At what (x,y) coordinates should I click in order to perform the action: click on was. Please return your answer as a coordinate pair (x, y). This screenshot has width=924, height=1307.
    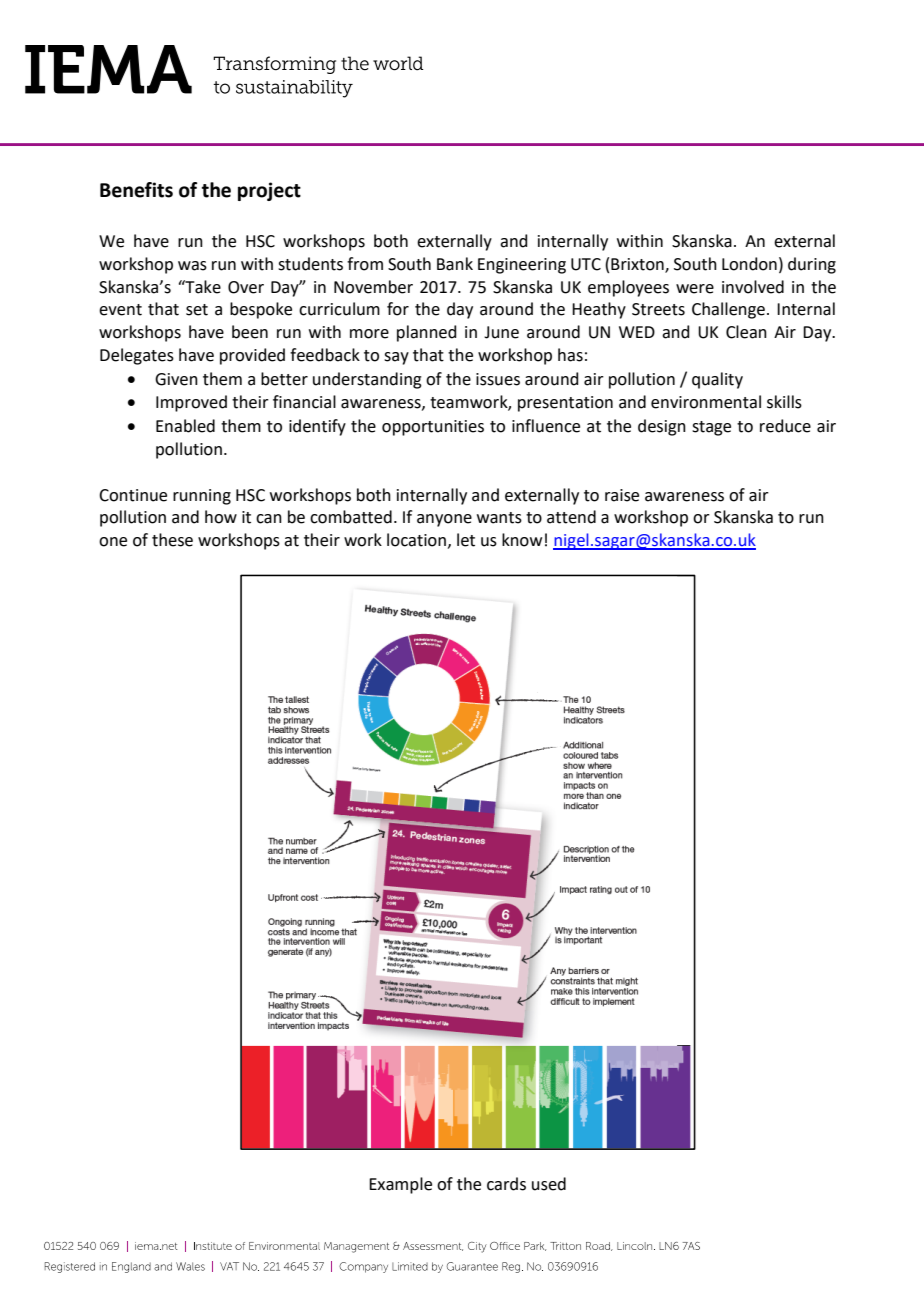
    Looking at the image, I should click on (192, 266).
